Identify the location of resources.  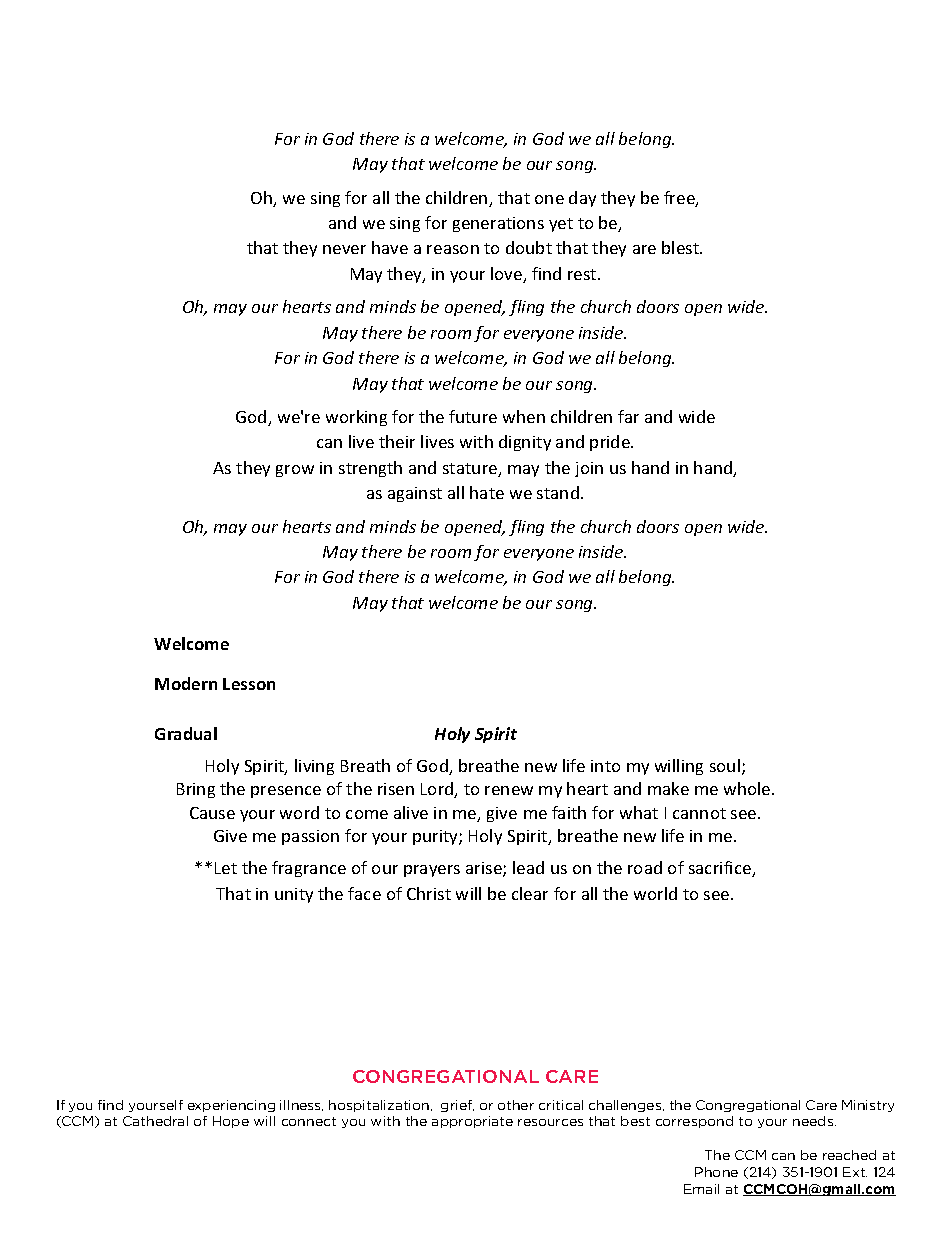
(550, 1122).
